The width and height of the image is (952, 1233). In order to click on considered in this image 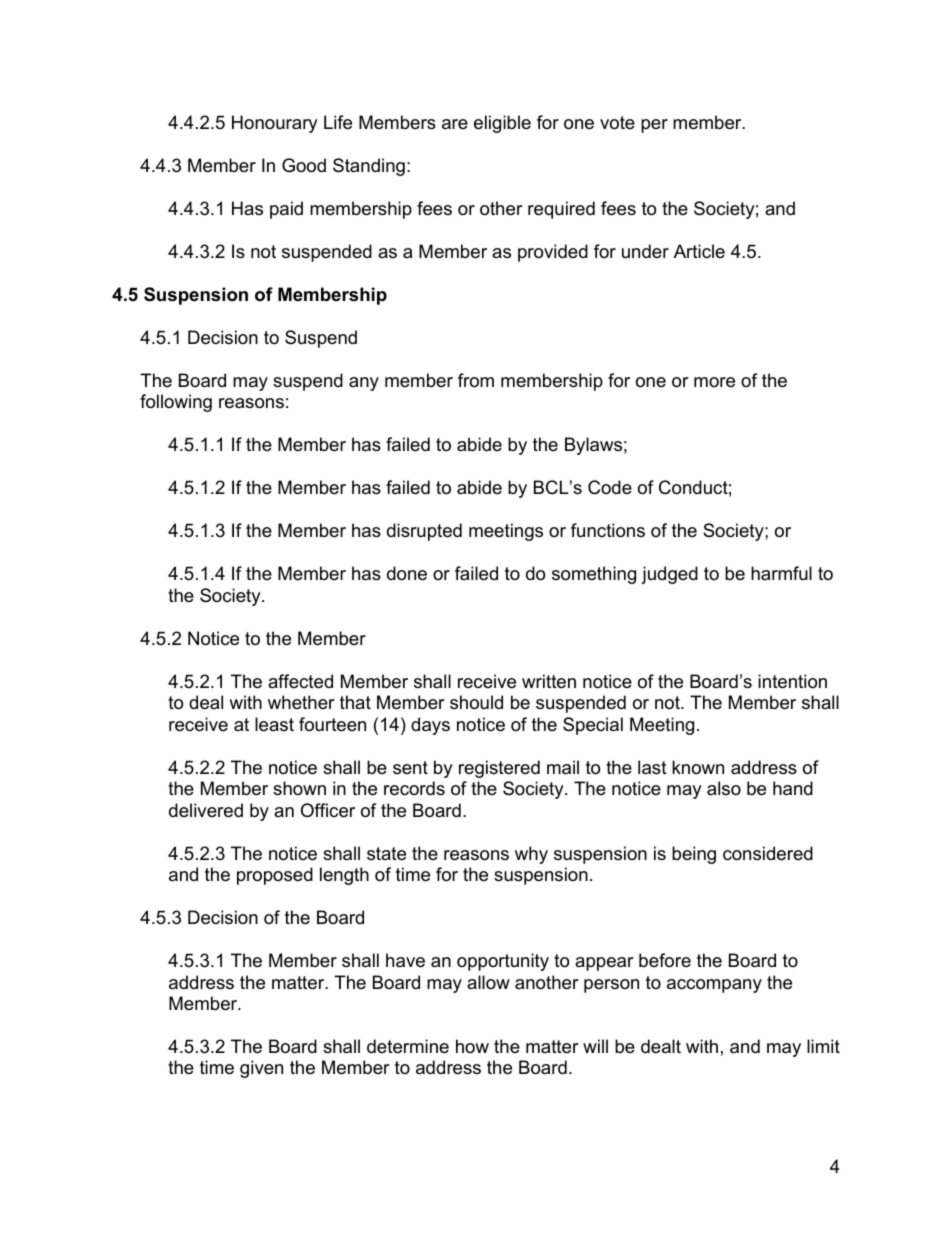, I will do `click(768, 853)`.
